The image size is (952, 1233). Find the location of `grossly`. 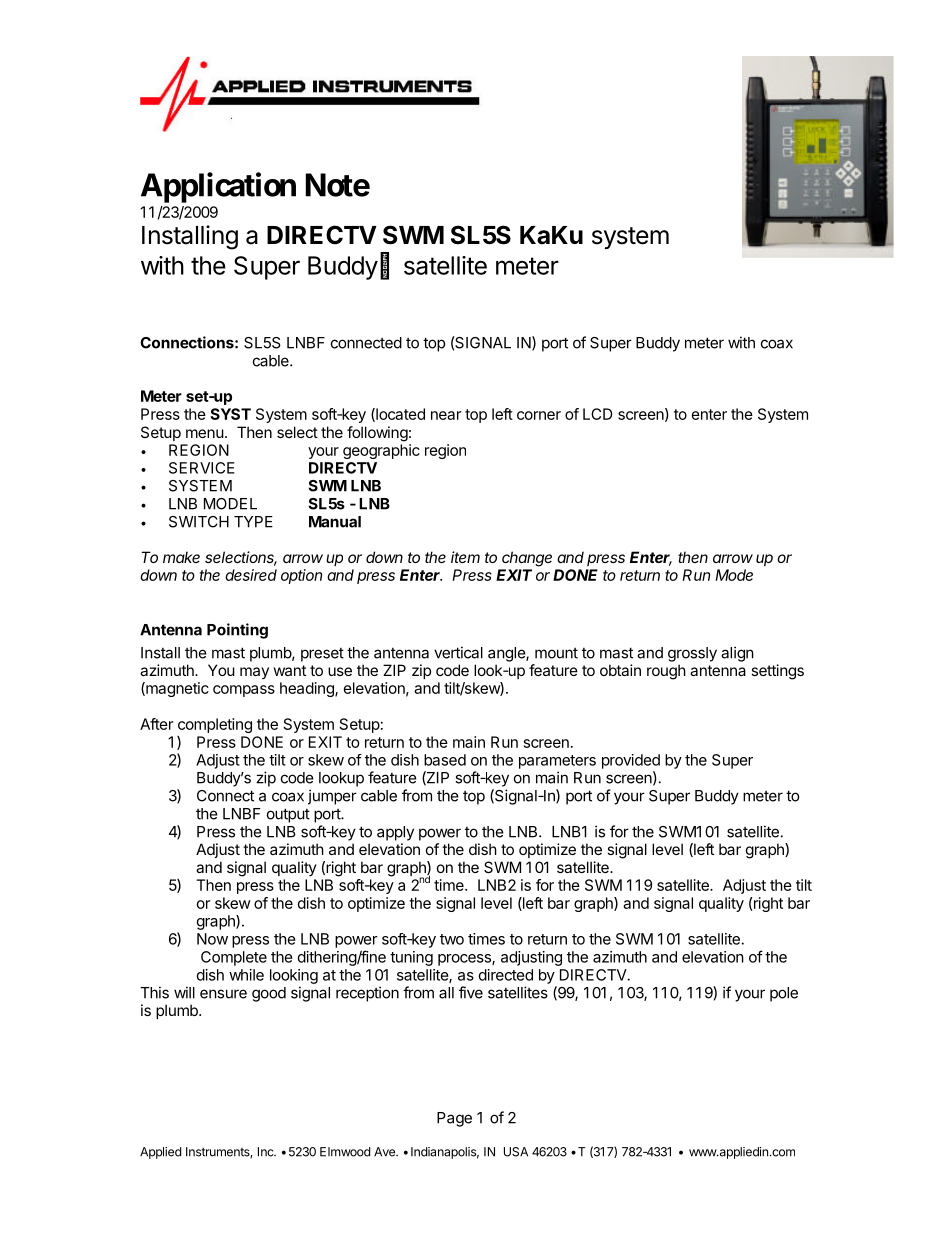

grossly is located at coordinates (692, 654).
